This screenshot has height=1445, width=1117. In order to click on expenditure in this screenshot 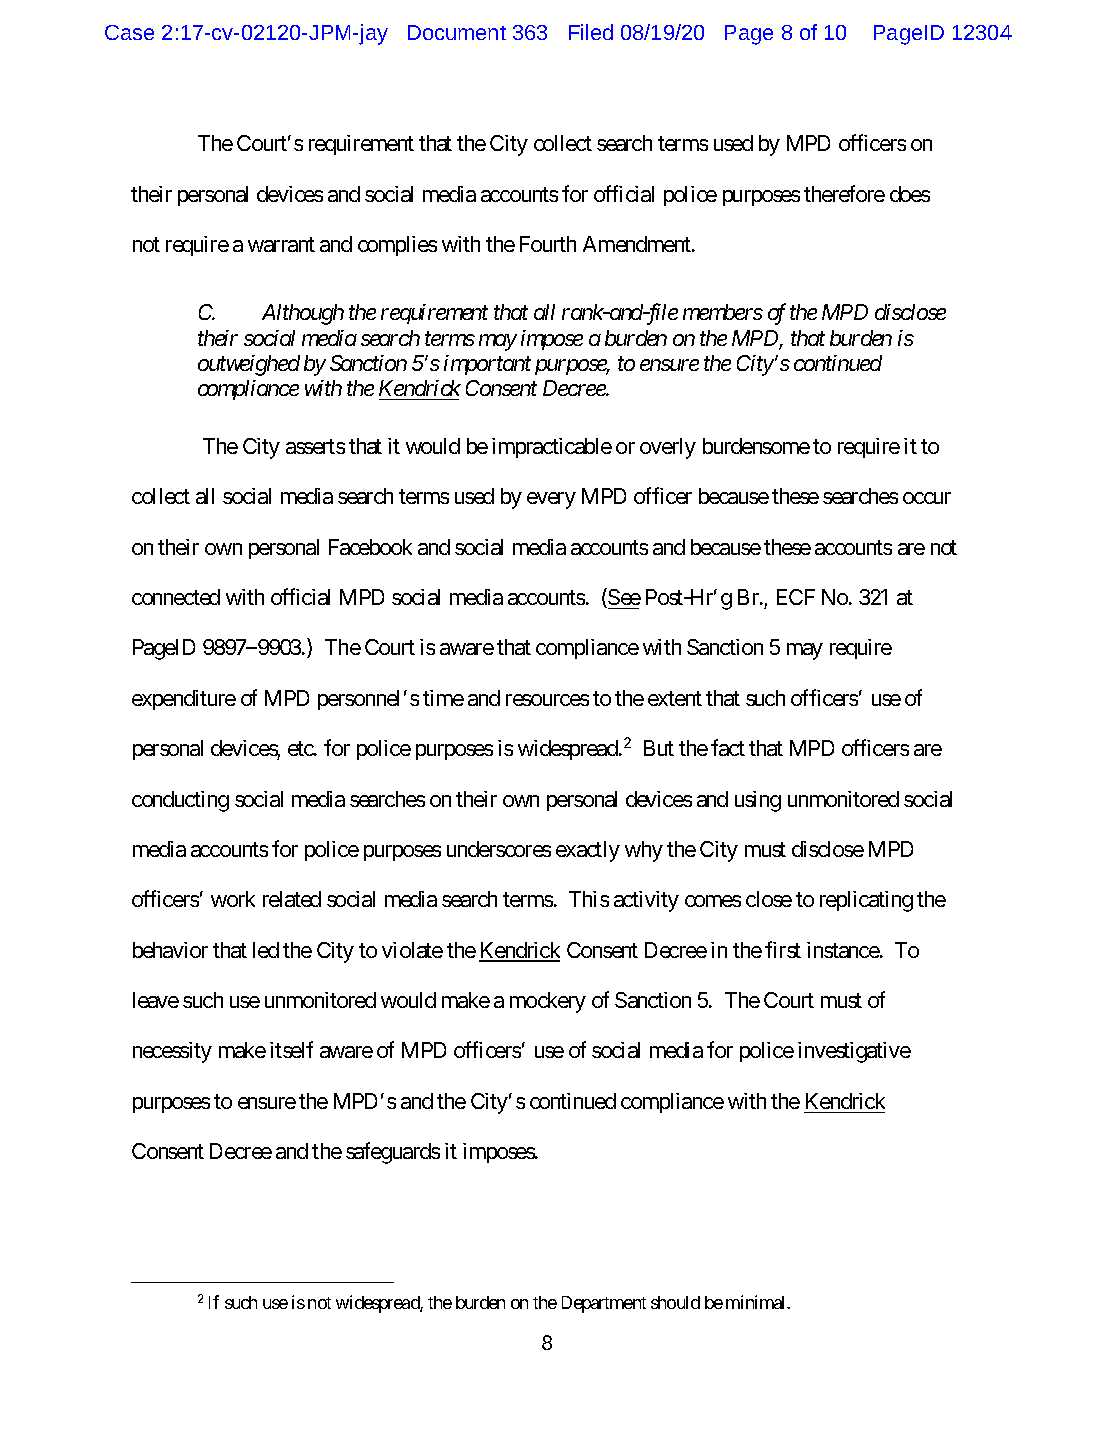, I will do `click(184, 700)`.
